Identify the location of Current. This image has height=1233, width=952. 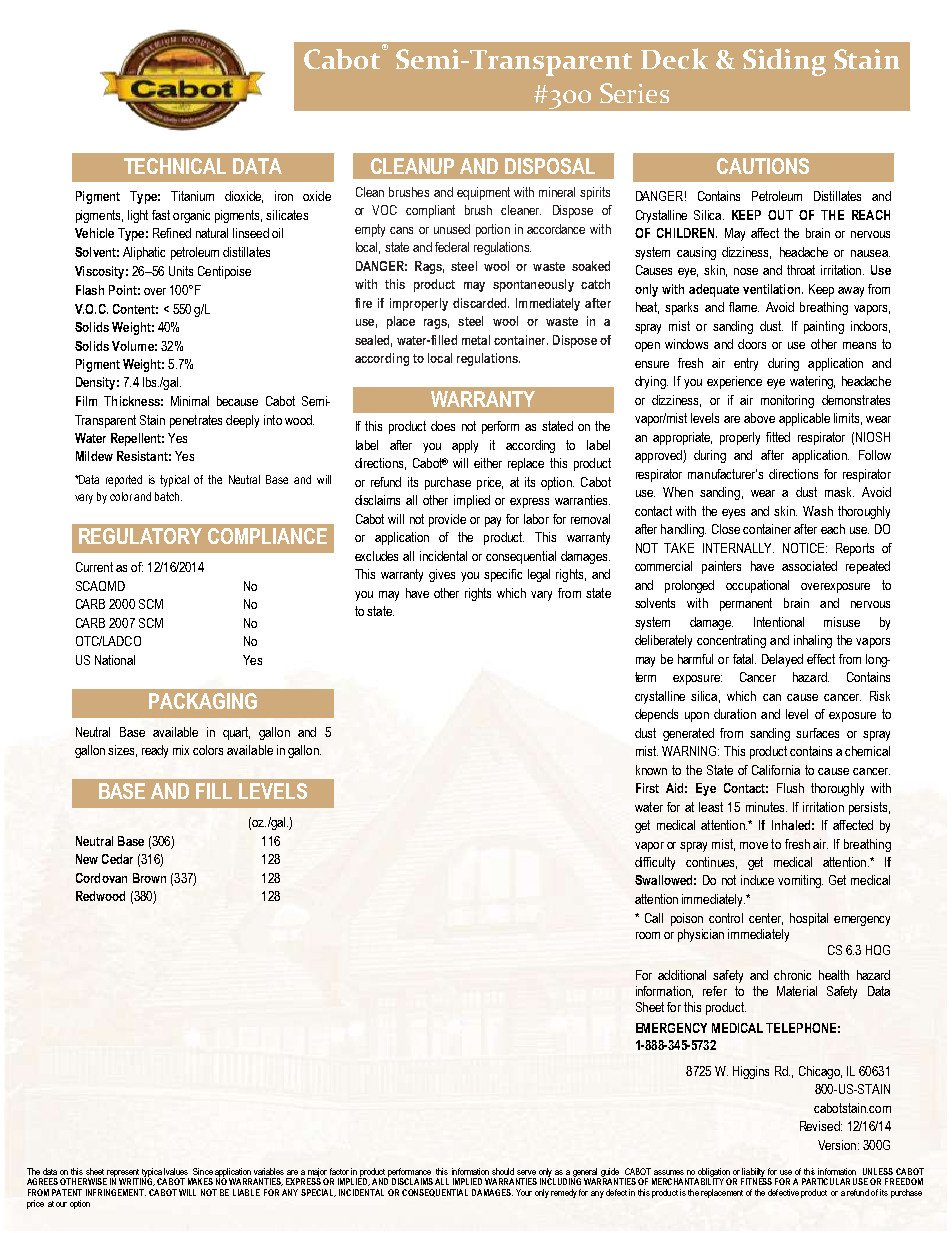
(94, 567).
